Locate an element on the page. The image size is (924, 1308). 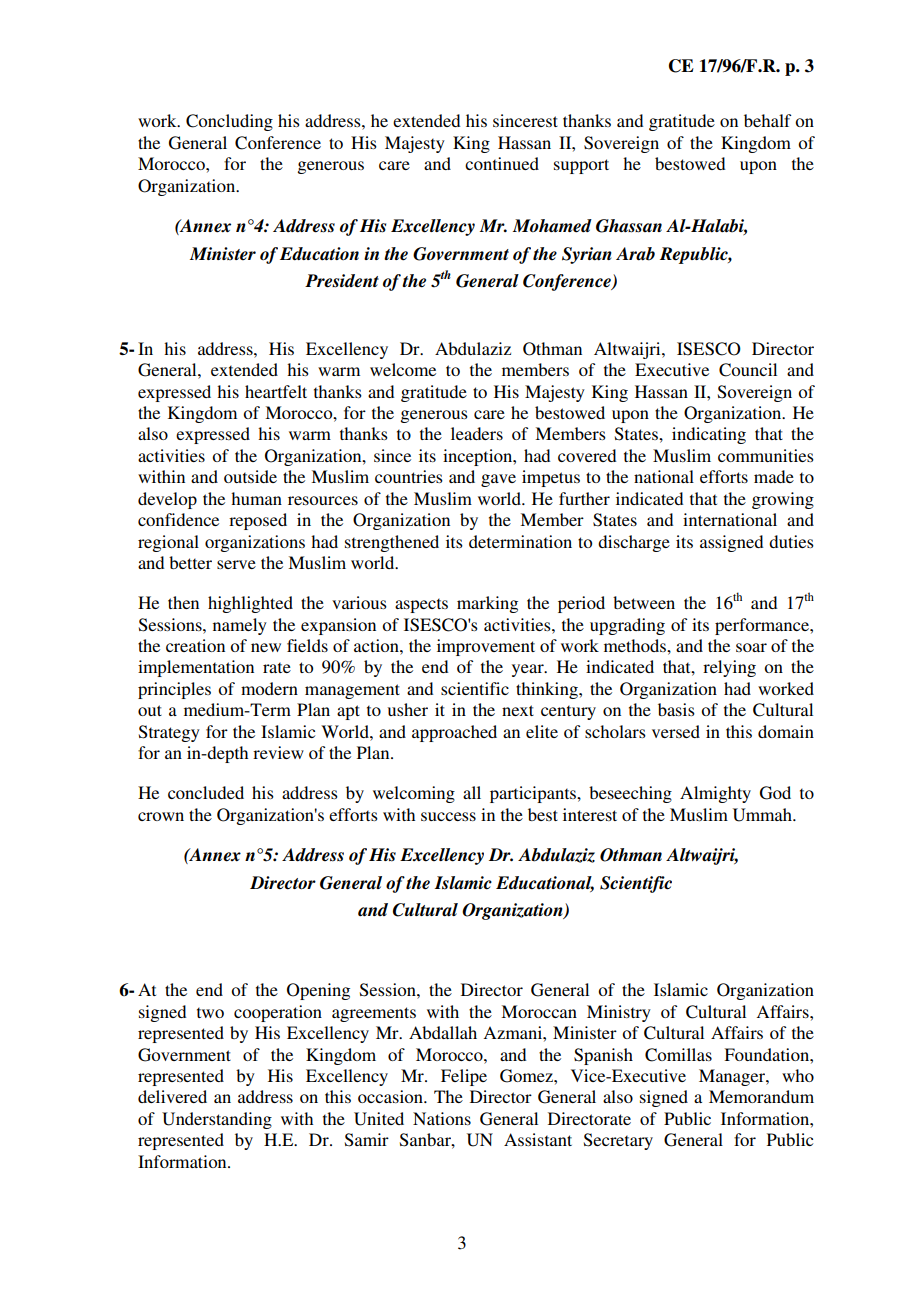
behalf is located at coordinates (767, 120).
